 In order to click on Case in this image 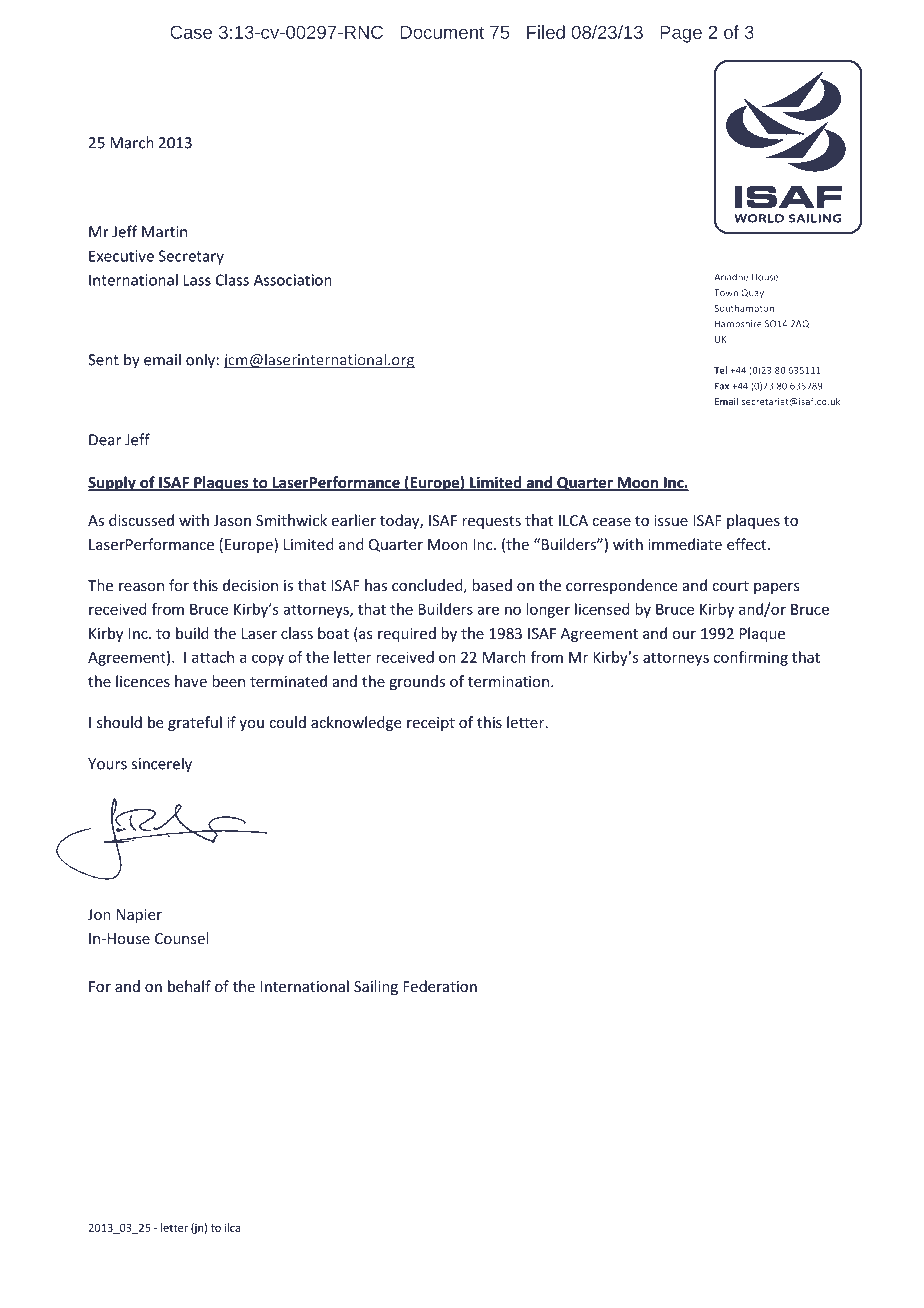, I will do `click(191, 32)`.
